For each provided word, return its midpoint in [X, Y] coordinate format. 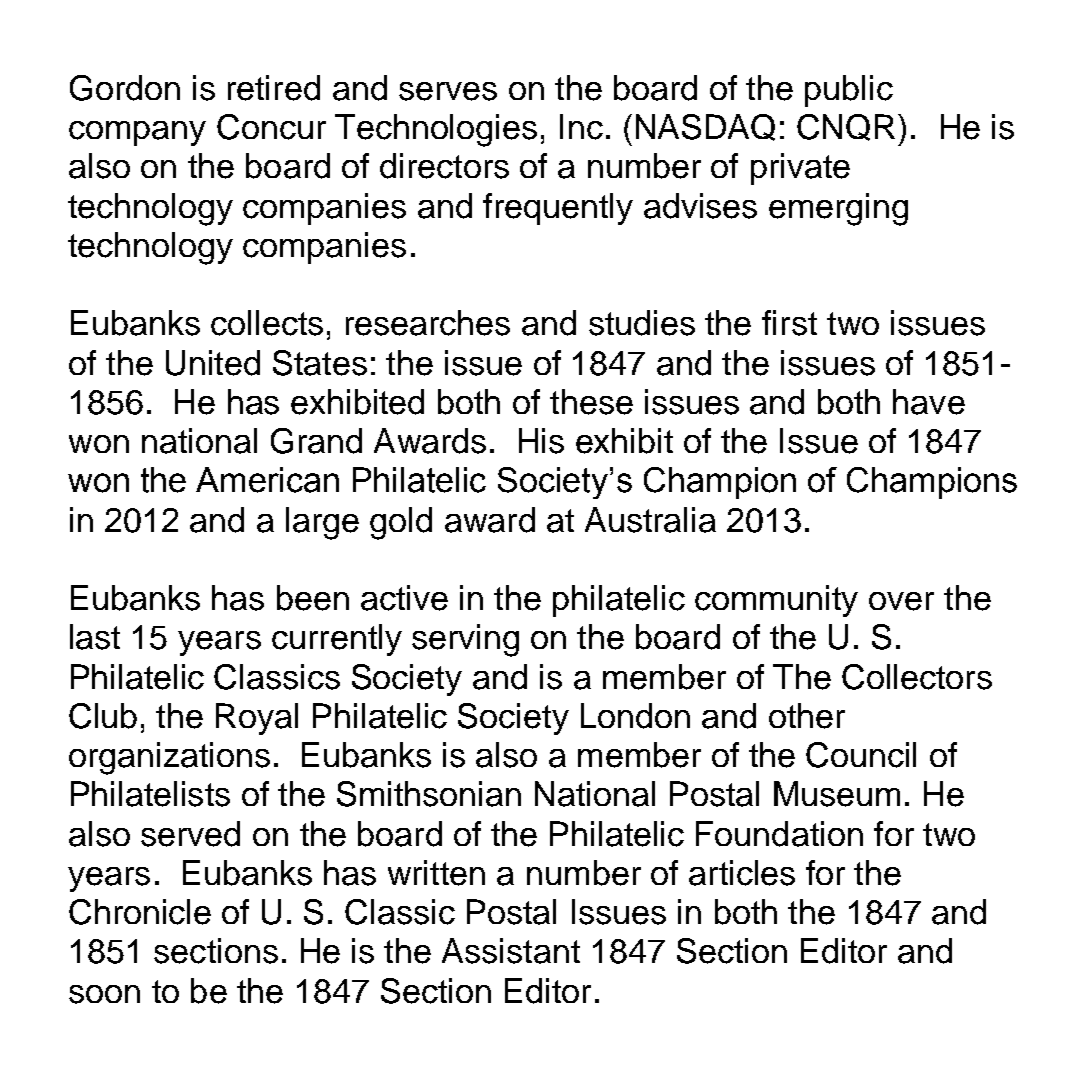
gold [401, 523]
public [849, 91]
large [322, 523]
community [776, 601]
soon [104, 994]
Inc [581, 127]
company [137, 133]
